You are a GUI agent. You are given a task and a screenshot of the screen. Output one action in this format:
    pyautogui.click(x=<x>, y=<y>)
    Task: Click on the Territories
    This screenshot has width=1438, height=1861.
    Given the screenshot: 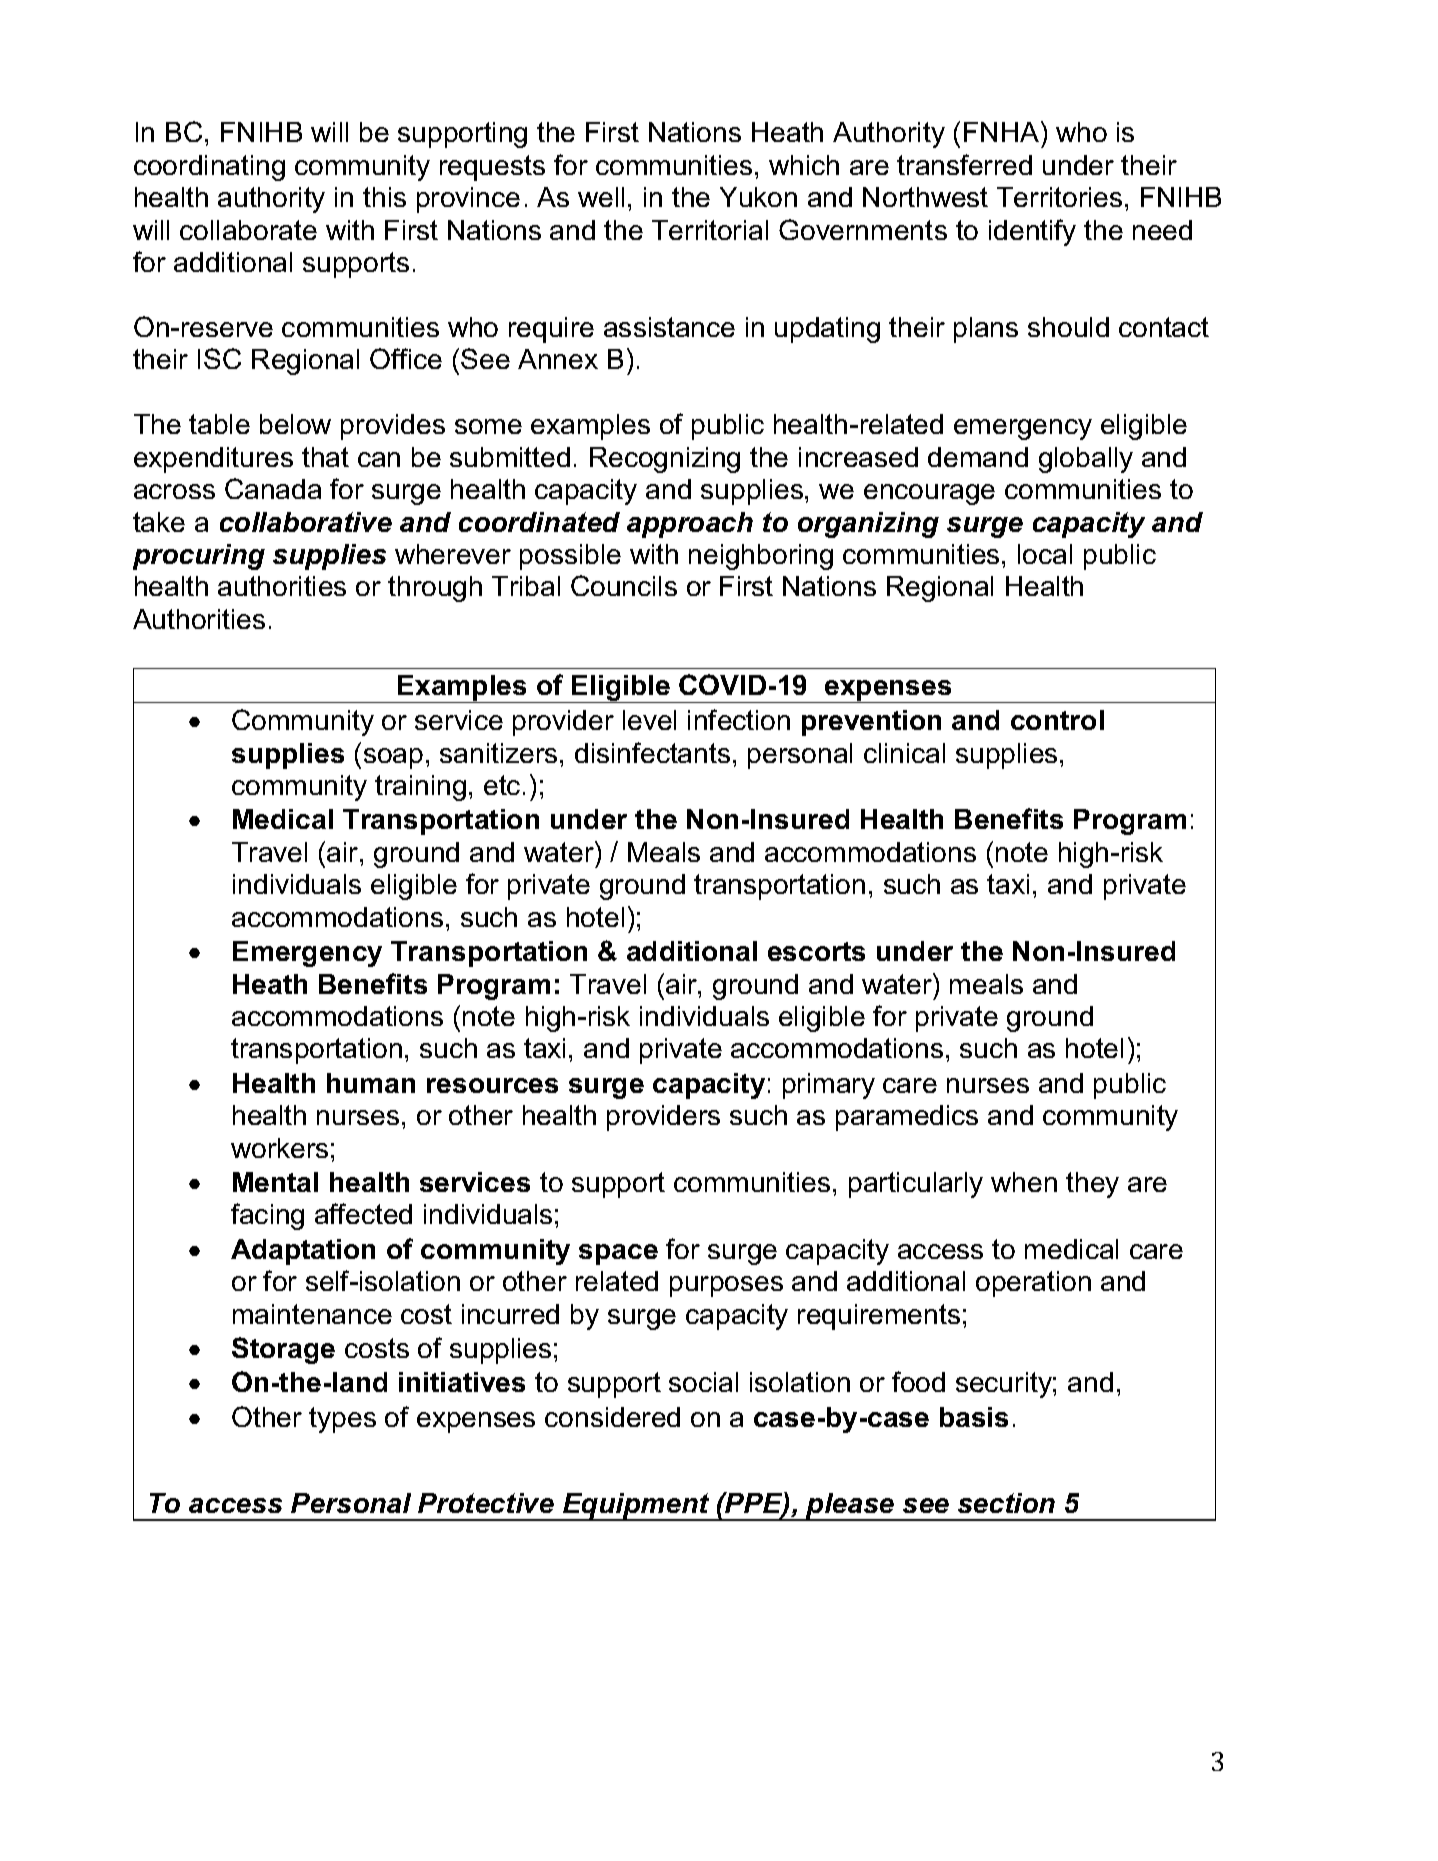 What is the action you would take?
    pyautogui.click(x=1059, y=197)
